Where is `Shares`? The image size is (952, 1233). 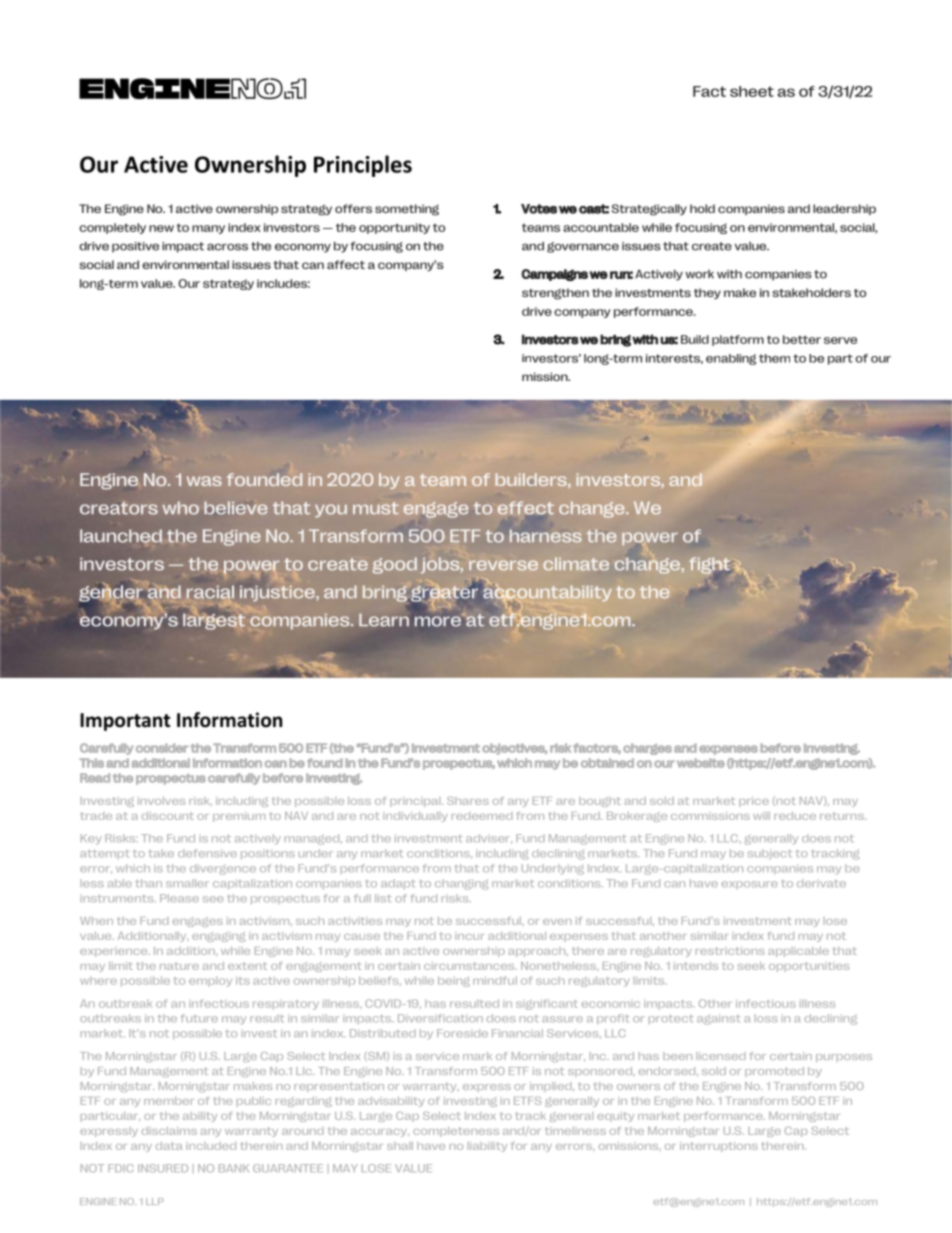
Shares is located at coordinates (468, 801).
